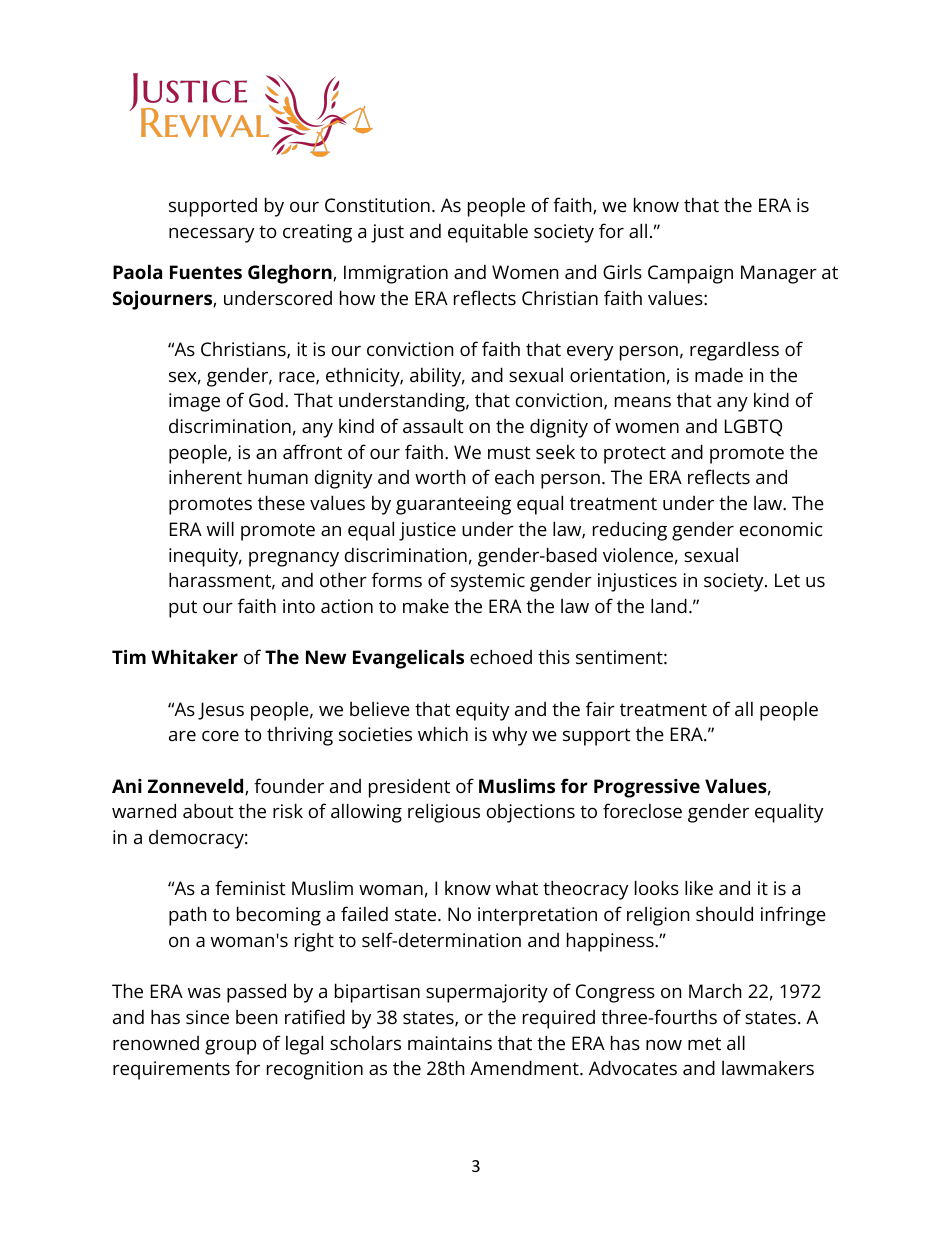 Image resolution: width=952 pixels, height=1233 pixels. Describe the element at coordinates (194, 656) in the document. I see `Whitaker` at that location.
